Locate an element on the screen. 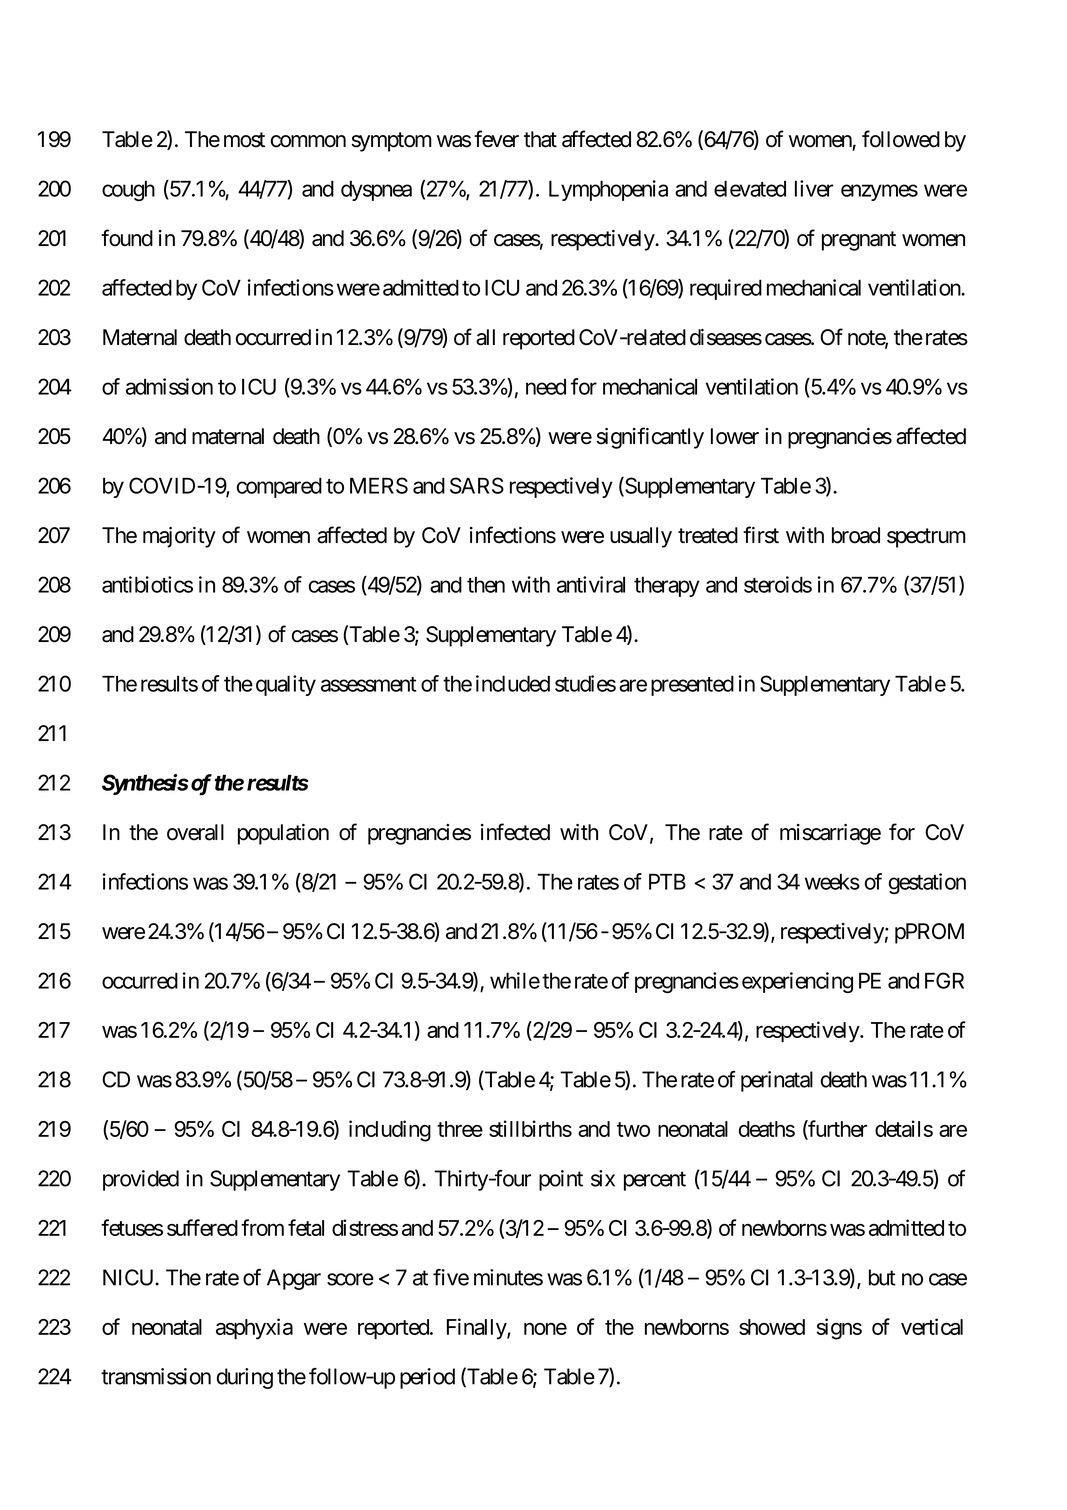  included is located at coordinates (513, 683).
